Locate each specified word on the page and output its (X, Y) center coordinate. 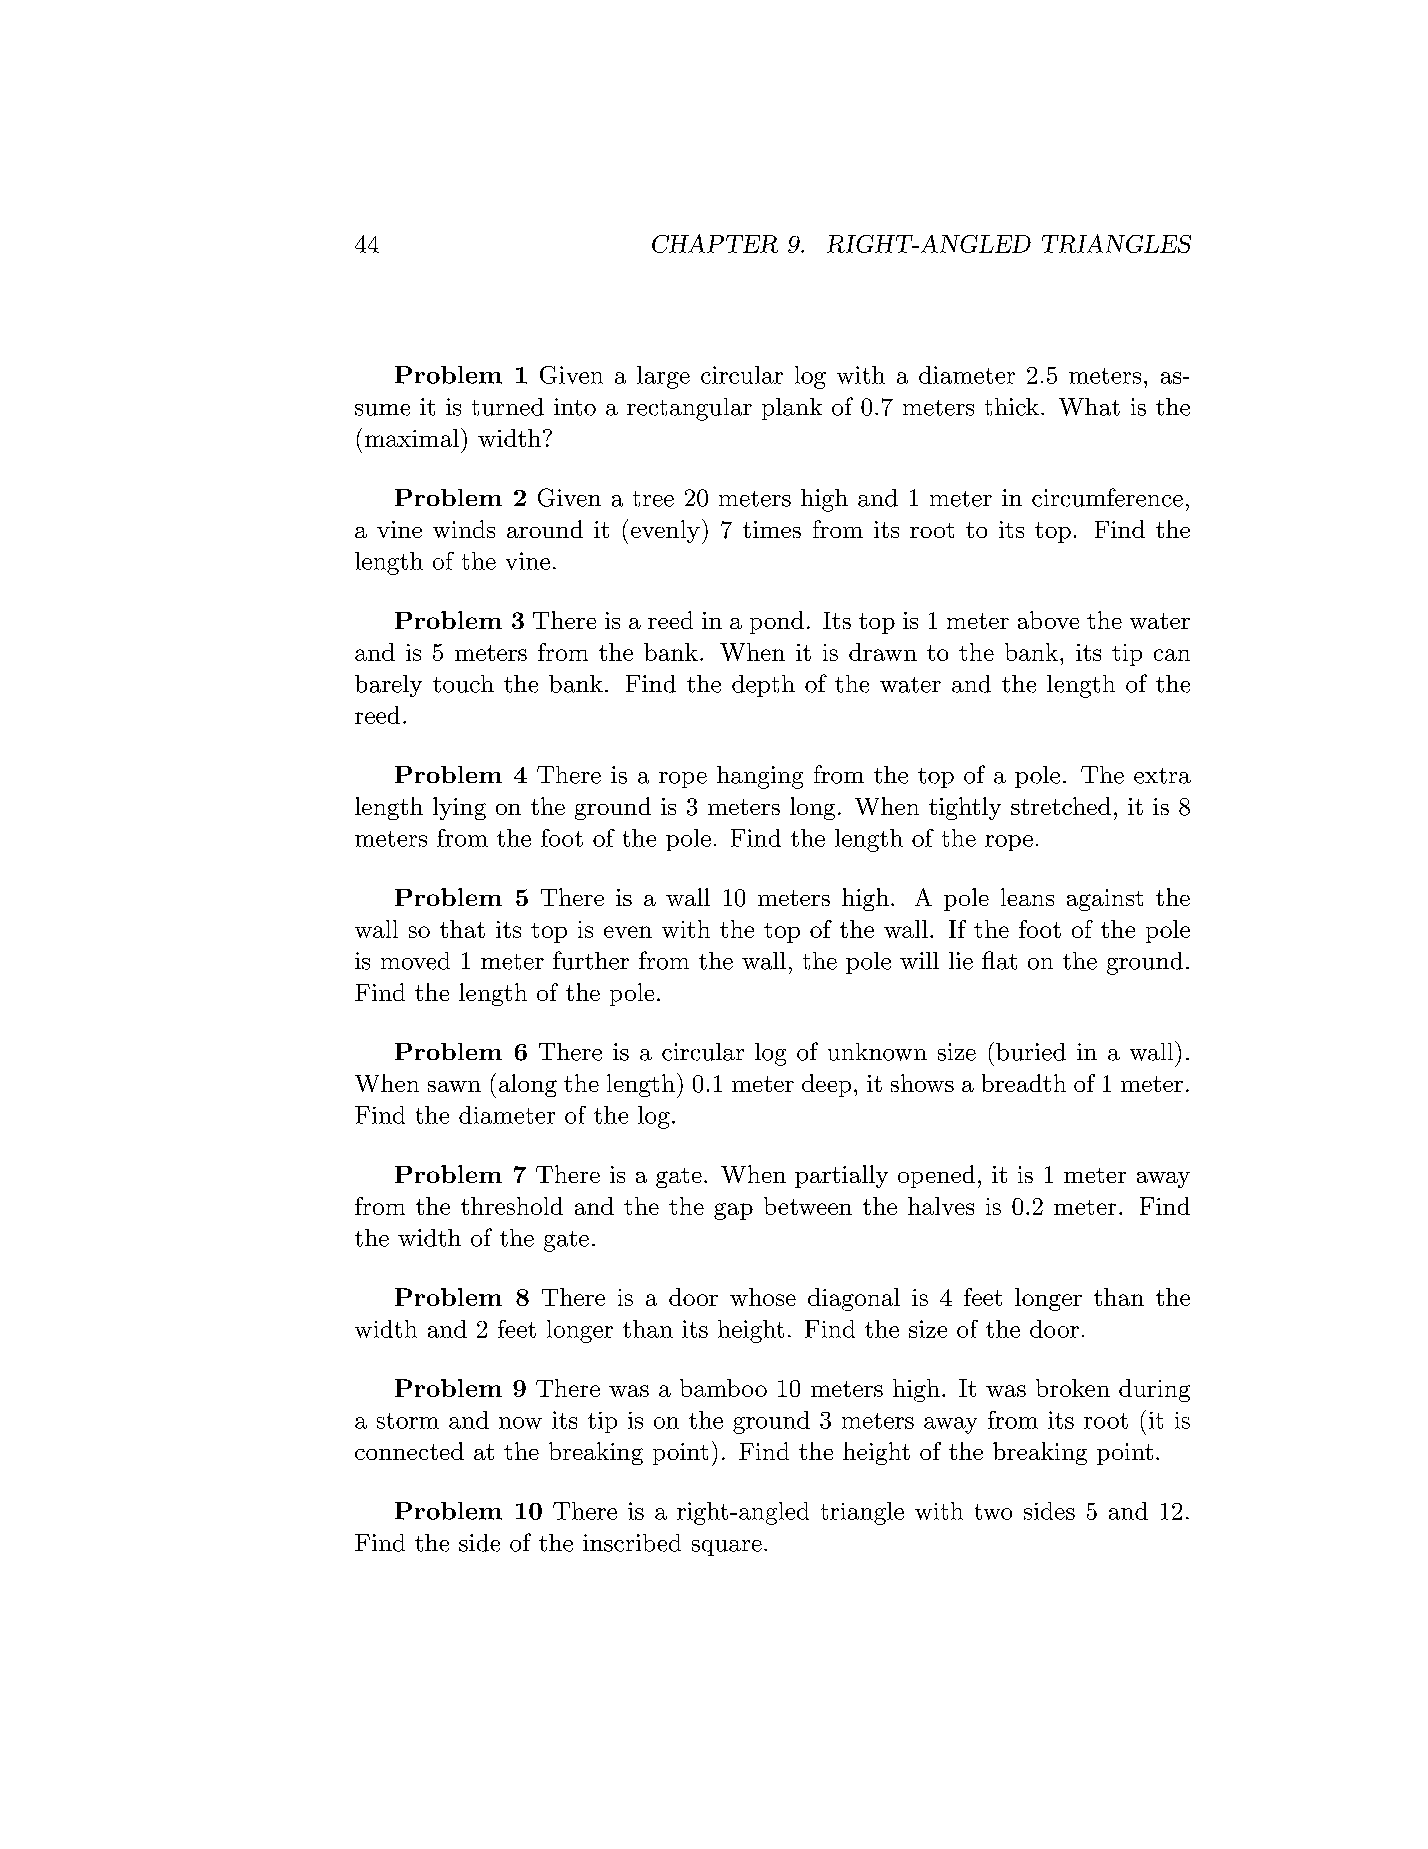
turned (508, 407)
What (1089, 407)
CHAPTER (715, 243)
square (727, 1548)
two (993, 1512)
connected (409, 1451)
